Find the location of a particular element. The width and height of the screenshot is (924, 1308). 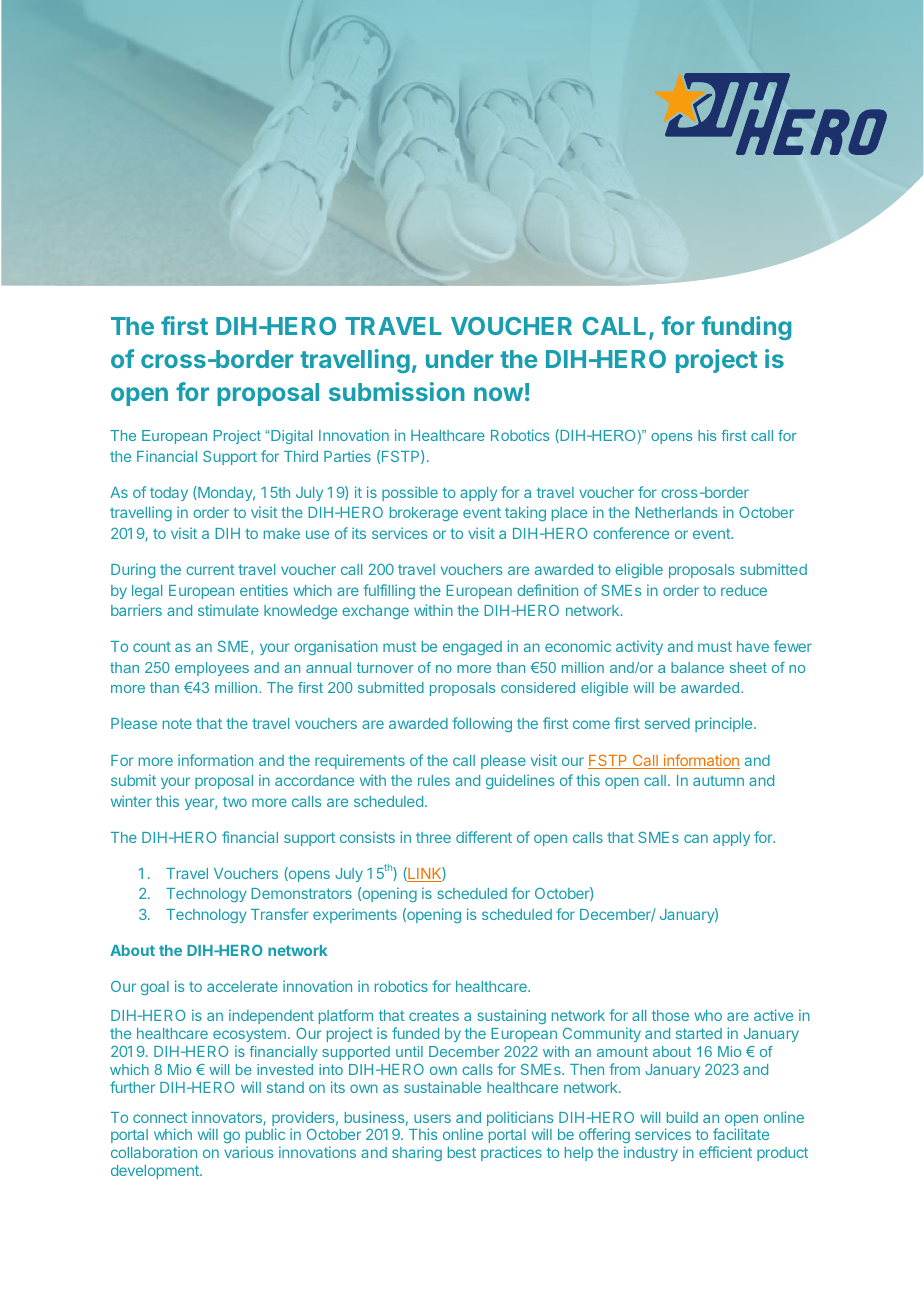

accelerate is located at coordinates (242, 986).
